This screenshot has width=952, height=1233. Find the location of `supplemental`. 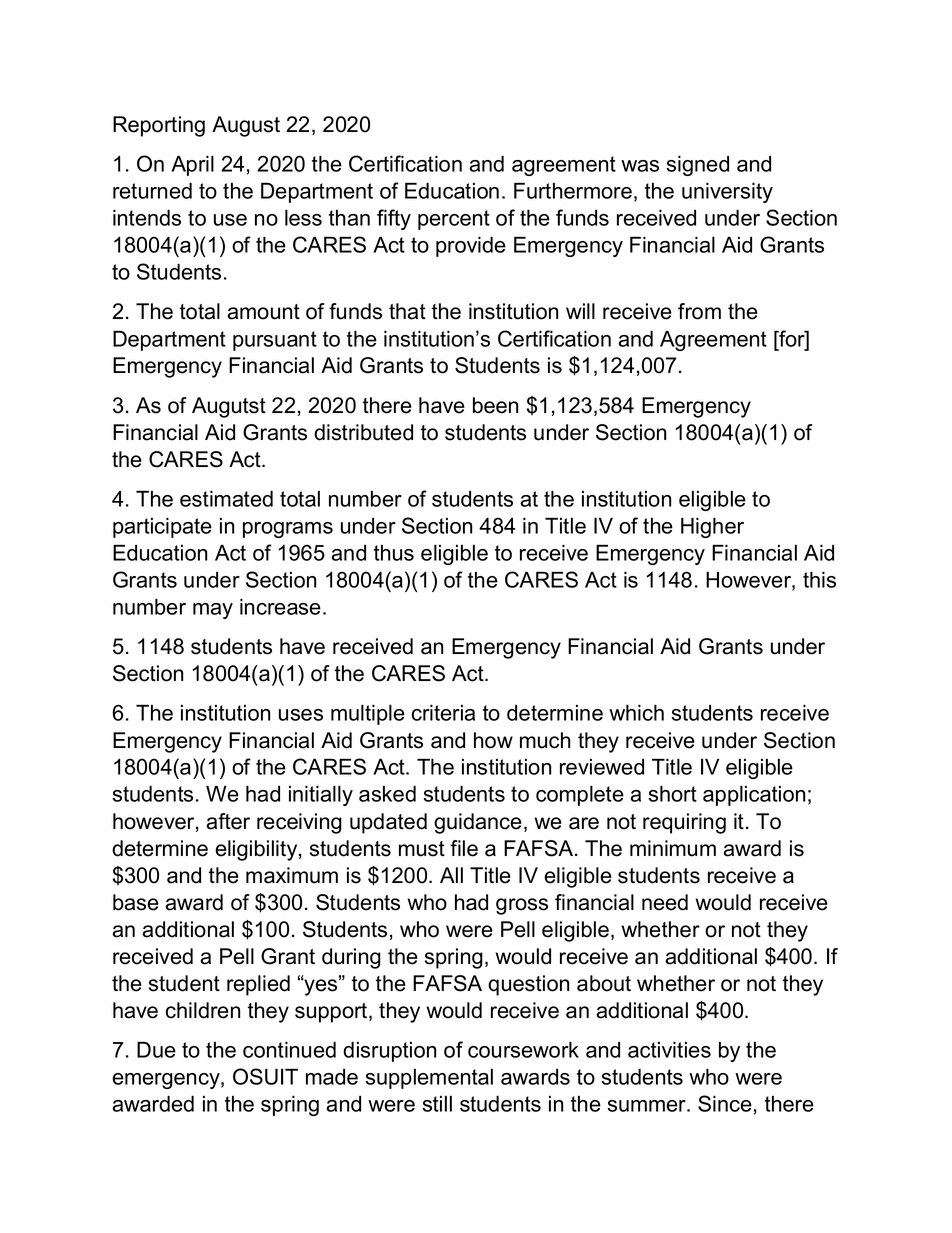

supplemental is located at coordinates (429, 1079).
